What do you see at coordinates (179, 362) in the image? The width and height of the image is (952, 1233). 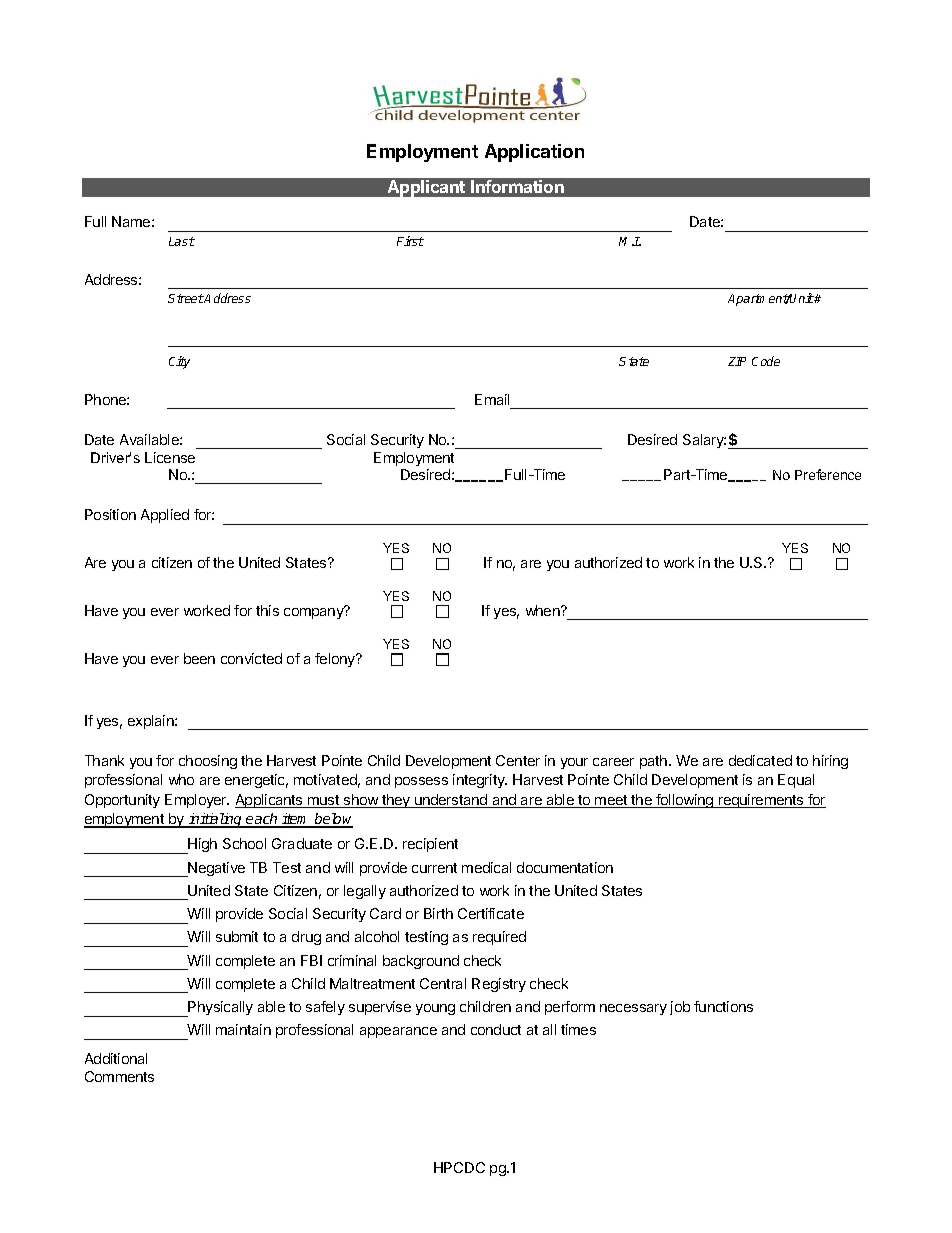 I see `City` at bounding box center [179, 362].
